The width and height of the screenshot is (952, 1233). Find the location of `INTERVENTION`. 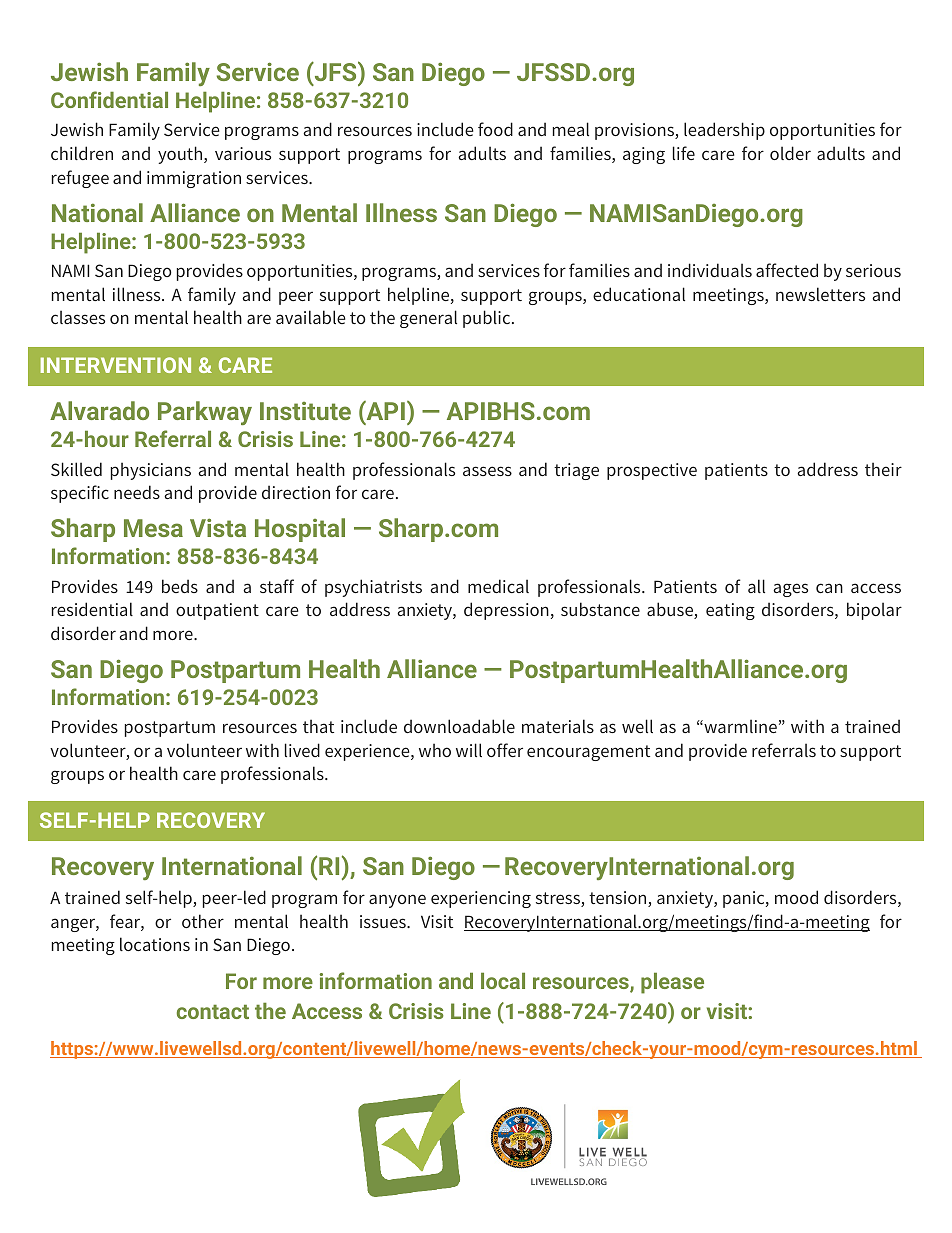

INTERVENTION is located at coordinates (116, 365).
